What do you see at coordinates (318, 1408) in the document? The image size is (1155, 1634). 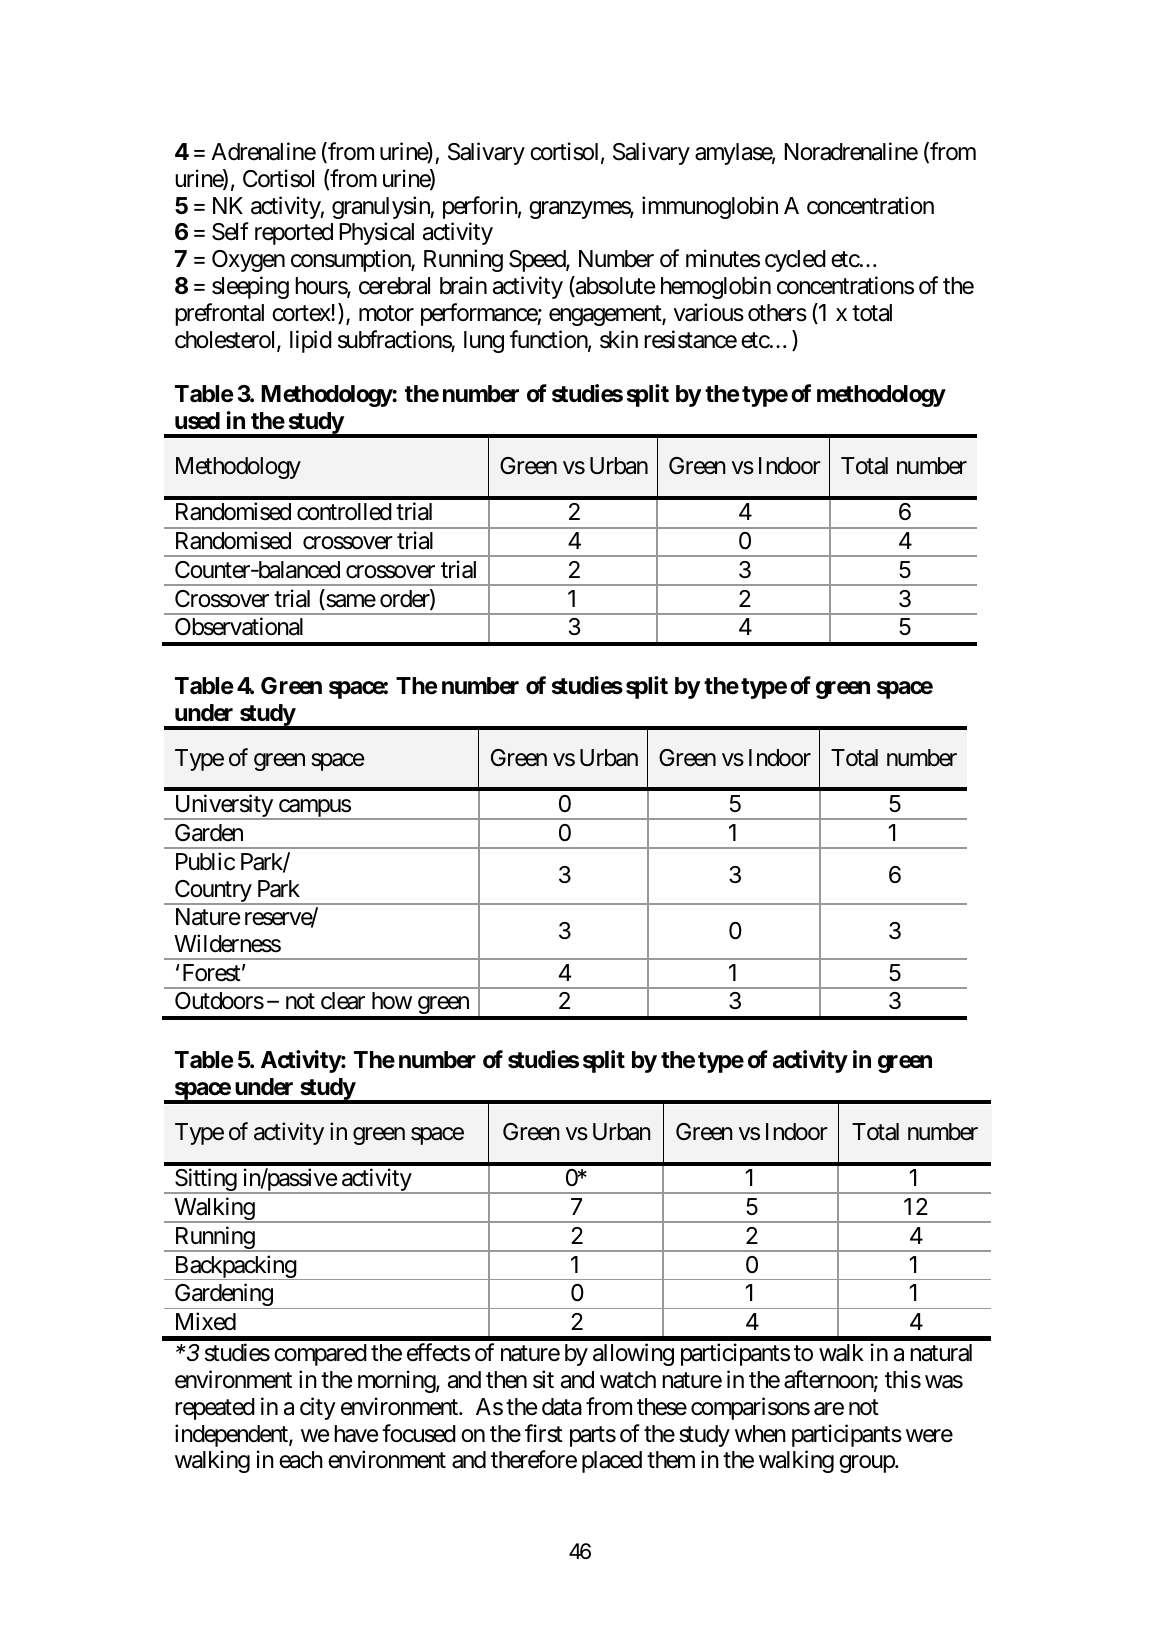 I see `city` at bounding box center [318, 1408].
